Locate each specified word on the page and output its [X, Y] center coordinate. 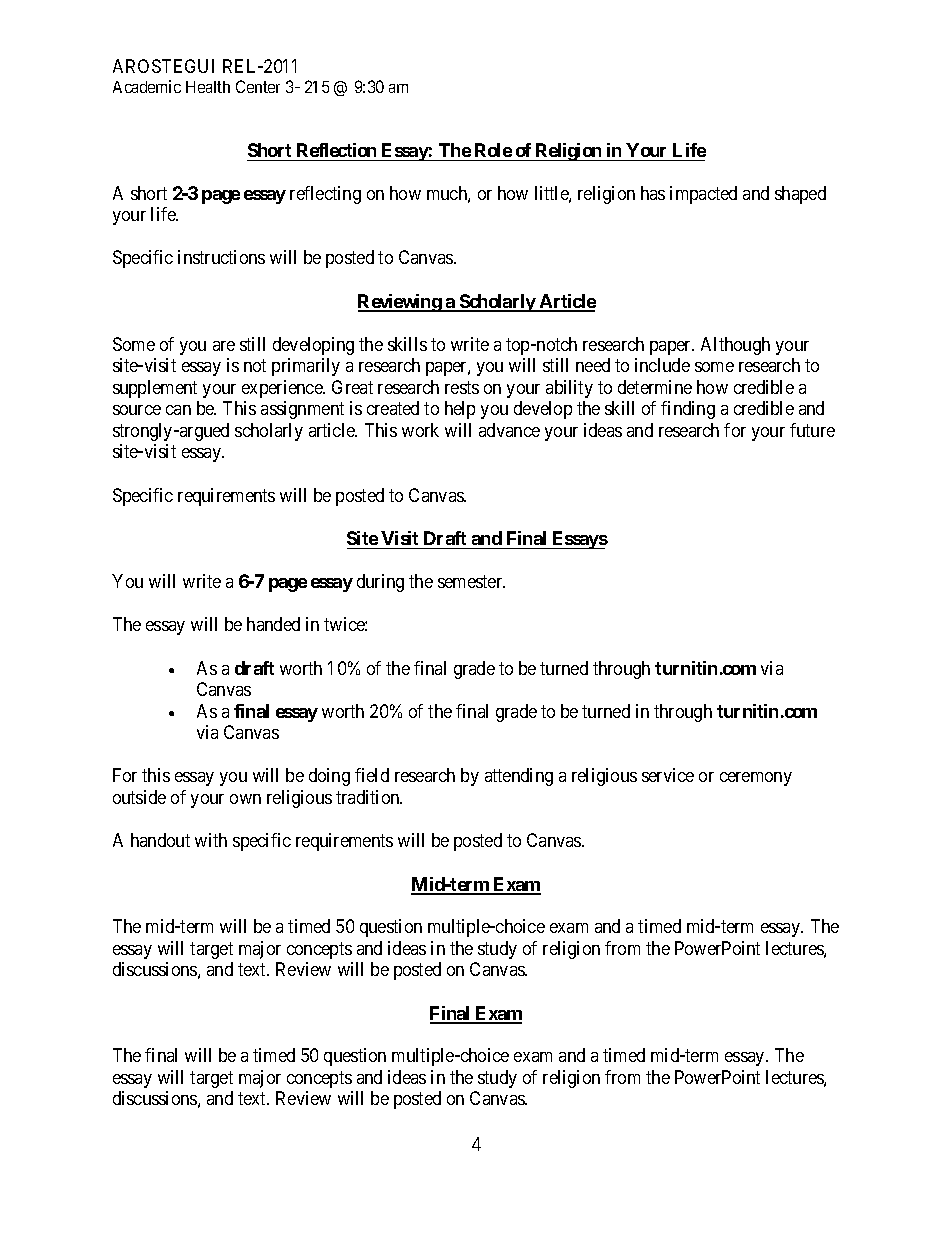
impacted [703, 195]
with [211, 840]
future [812, 430]
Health [208, 87]
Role [493, 150]
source [137, 410]
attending [519, 777]
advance [509, 430]
